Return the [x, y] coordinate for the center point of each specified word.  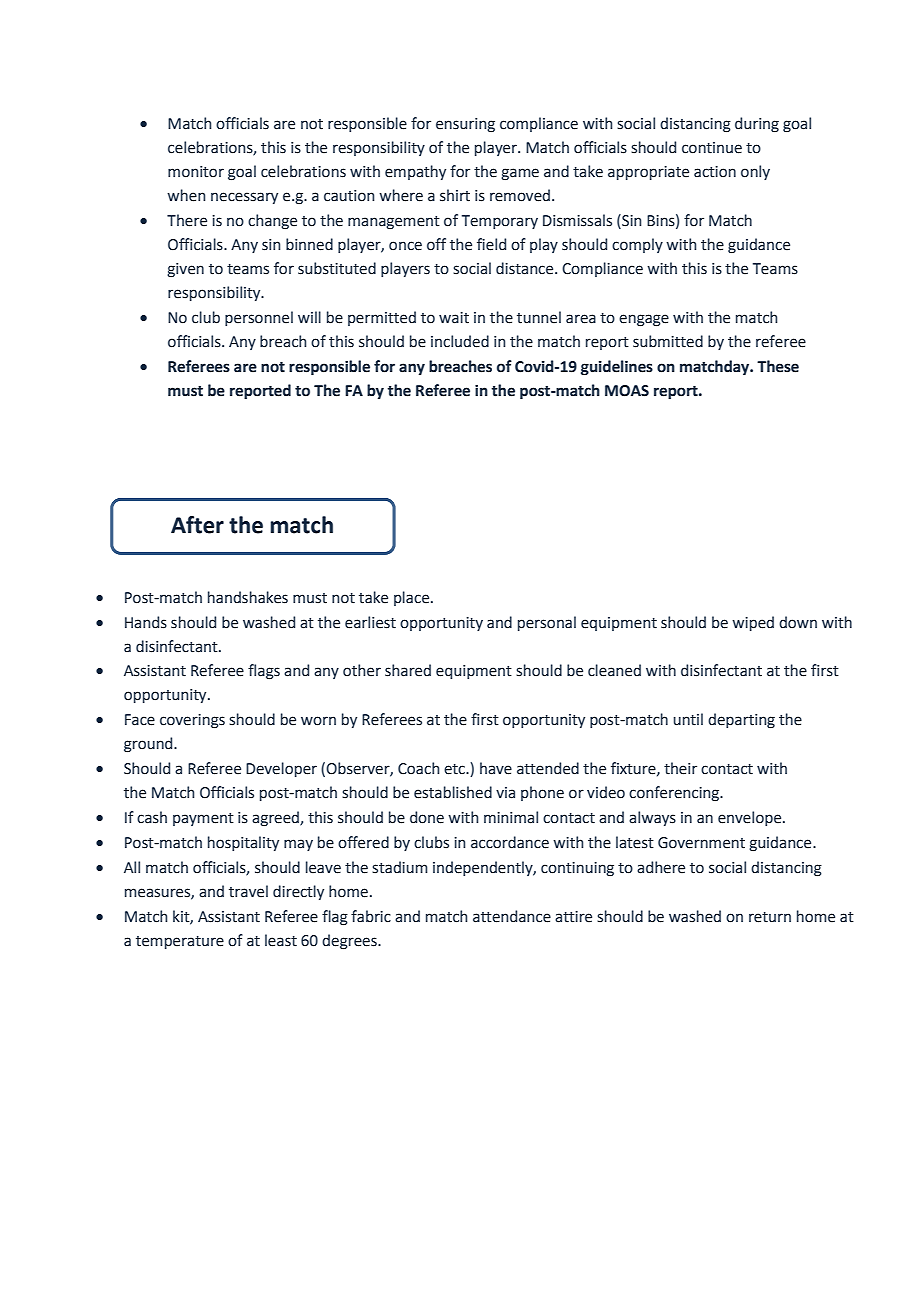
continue [712, 148]
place [413, 598]
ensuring [465, 125]
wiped [753, 623]
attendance [512, 916]
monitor [196, 172]
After [197, 525]
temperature [180, 942]
